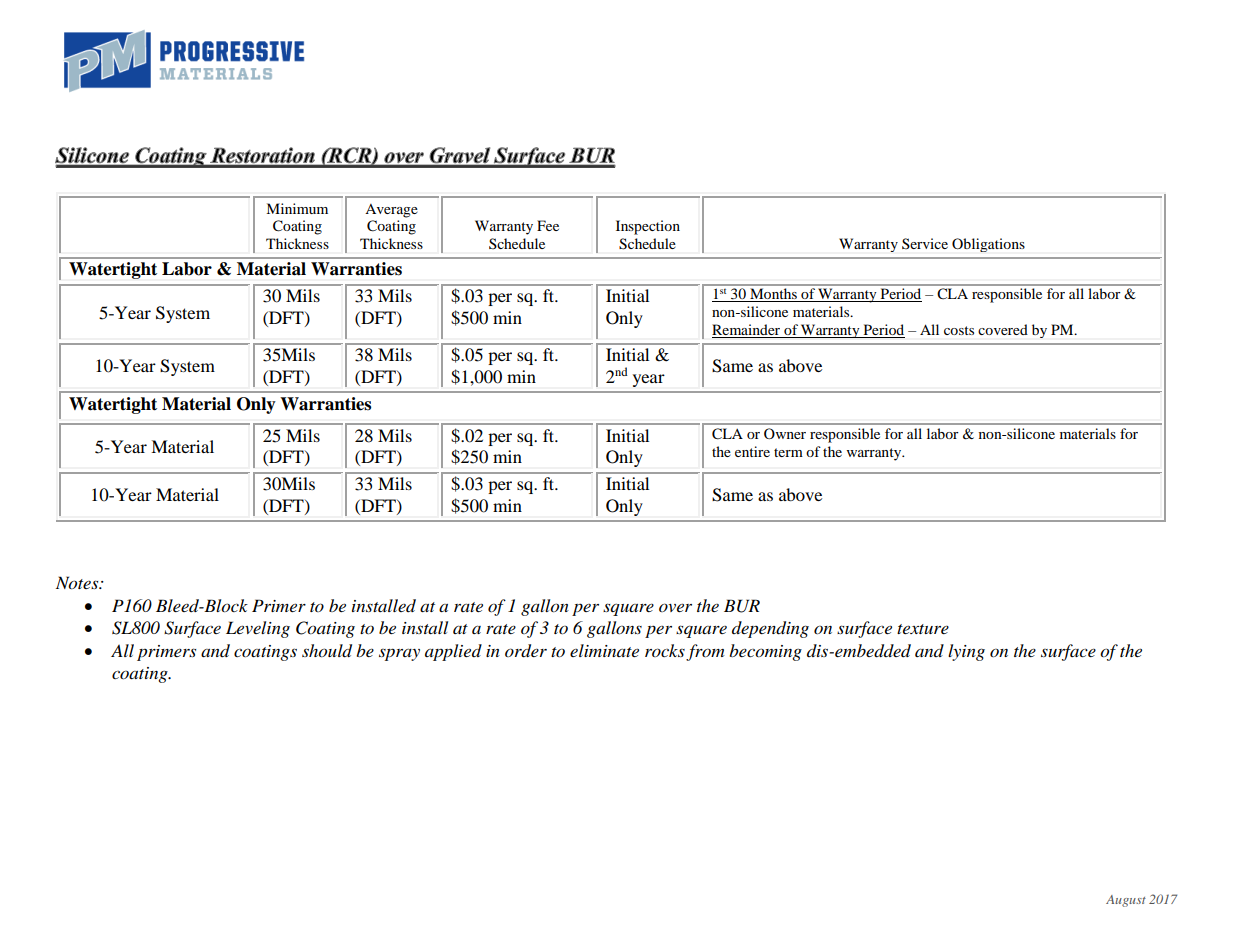 Image resolution: width=1233 pixels, height=952 pixels. Describe the element at coordinates (648, 227) in the page. I see `Inspection` at that location.
